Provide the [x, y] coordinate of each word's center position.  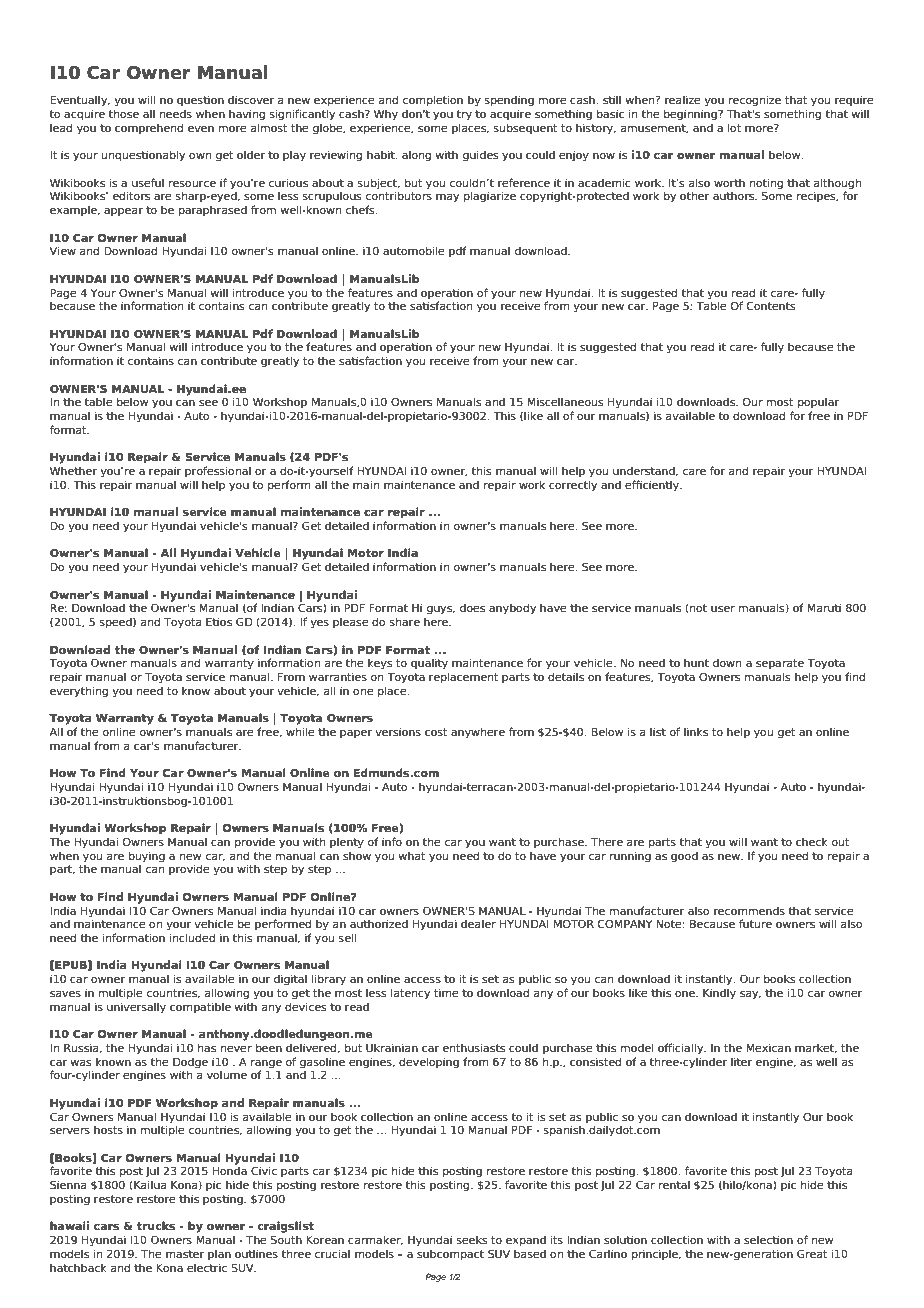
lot [734, 127]
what [411, 855]
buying [147, 857]
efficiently [653, 486]
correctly [573, 486]
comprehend [149, 128]
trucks [155, 1225]
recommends [749, 910]
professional [218, 471]
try [464, 115]
